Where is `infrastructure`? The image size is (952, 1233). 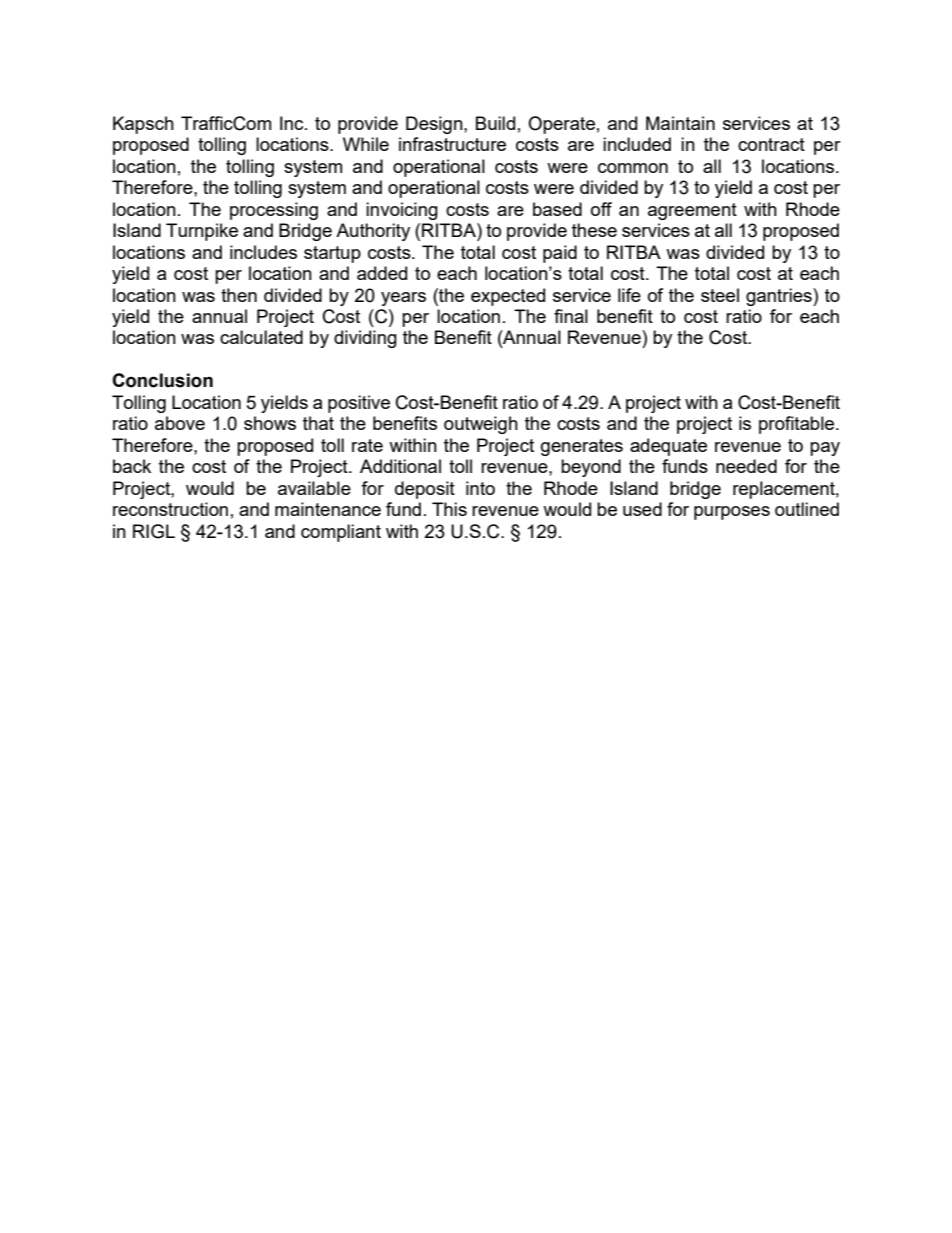 infrastructure is located at coordinates (452, 144).
